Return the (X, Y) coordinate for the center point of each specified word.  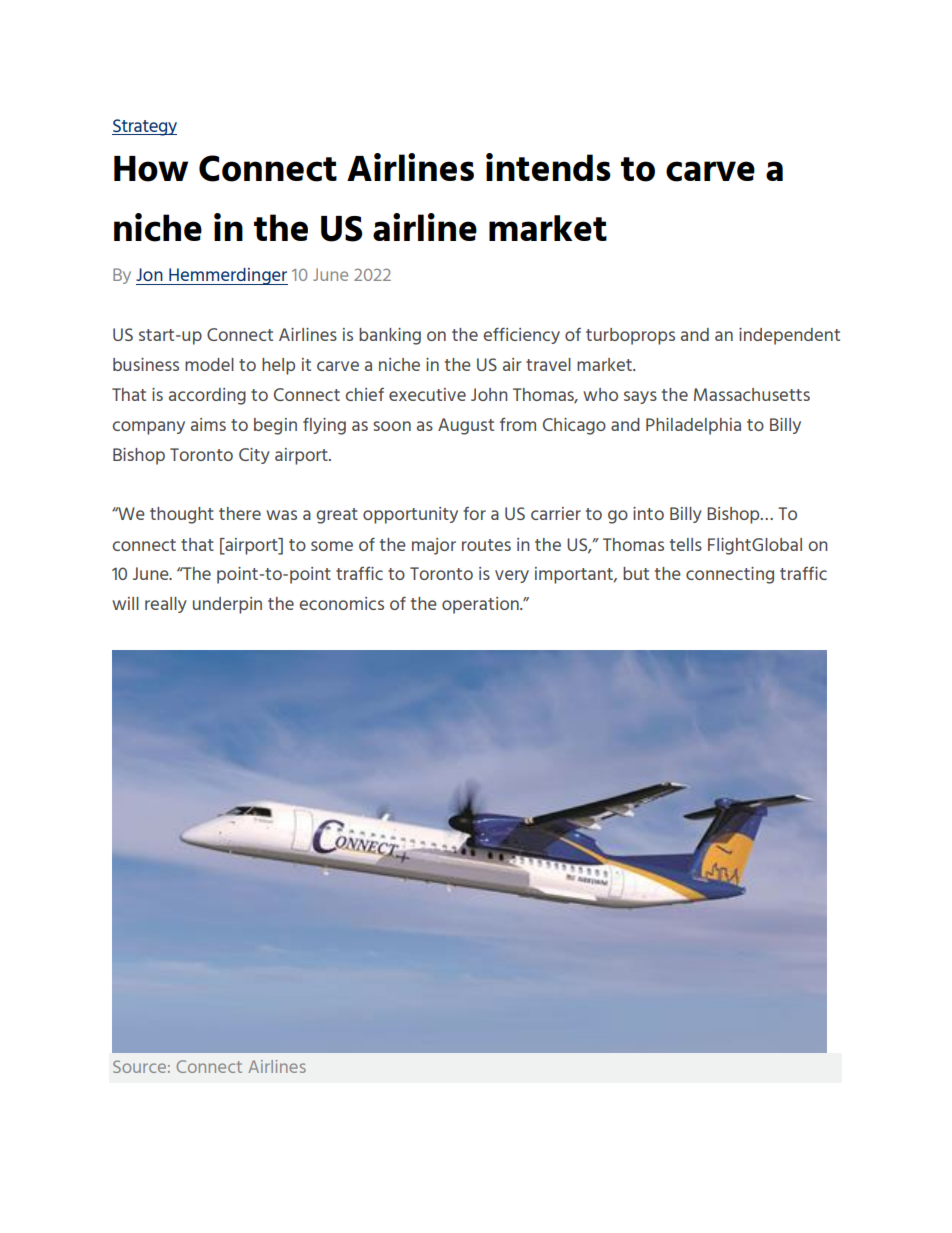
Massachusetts (752, 394)
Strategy (144, 127)
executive (427, 394)
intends (548, 167)
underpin (227, 605)
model (209, 364)
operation (481, 605)
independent (789, 336)
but (636, 573)
